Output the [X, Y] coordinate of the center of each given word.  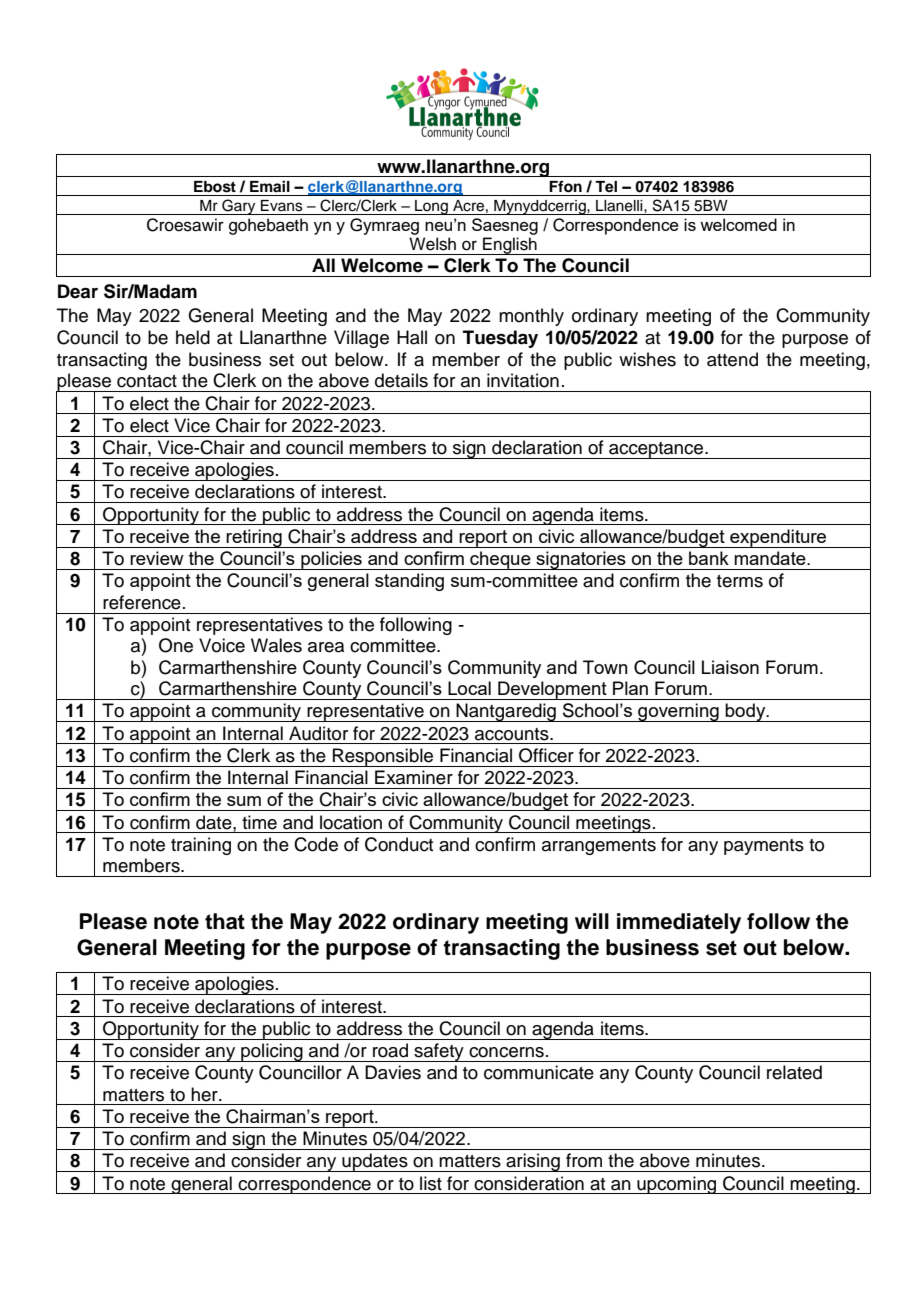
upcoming [677, 1185]
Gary [239, 207]
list [431, 1183]
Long [431, 207]
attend [732, 359]
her [205, 1094]
